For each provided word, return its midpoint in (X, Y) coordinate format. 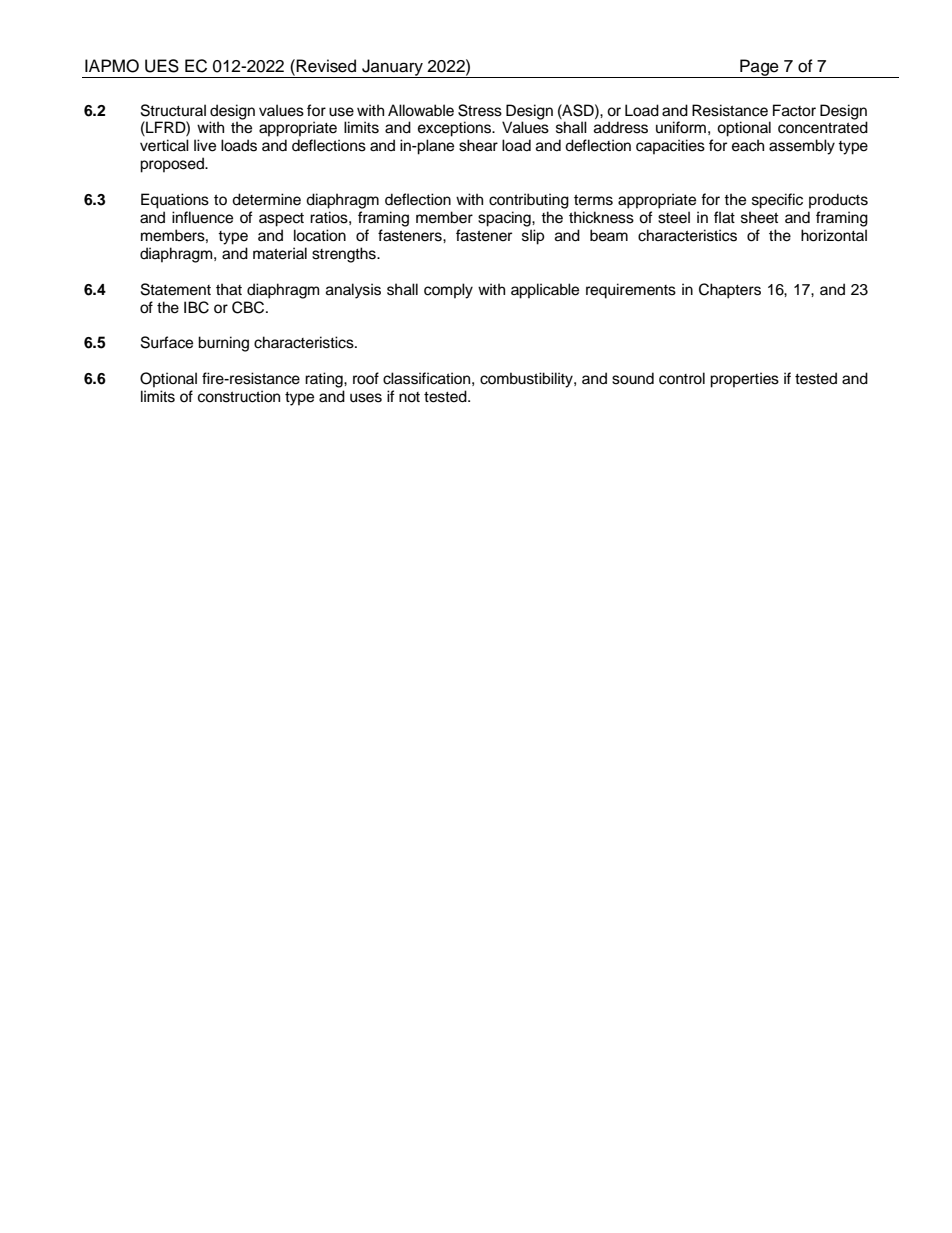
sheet (759, 217)
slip (533, 237)
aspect (281, 220)
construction (239, 396)
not (409, 397)
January (392, 68)
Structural (173, 110)
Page (759, 68)
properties (744, 380)
